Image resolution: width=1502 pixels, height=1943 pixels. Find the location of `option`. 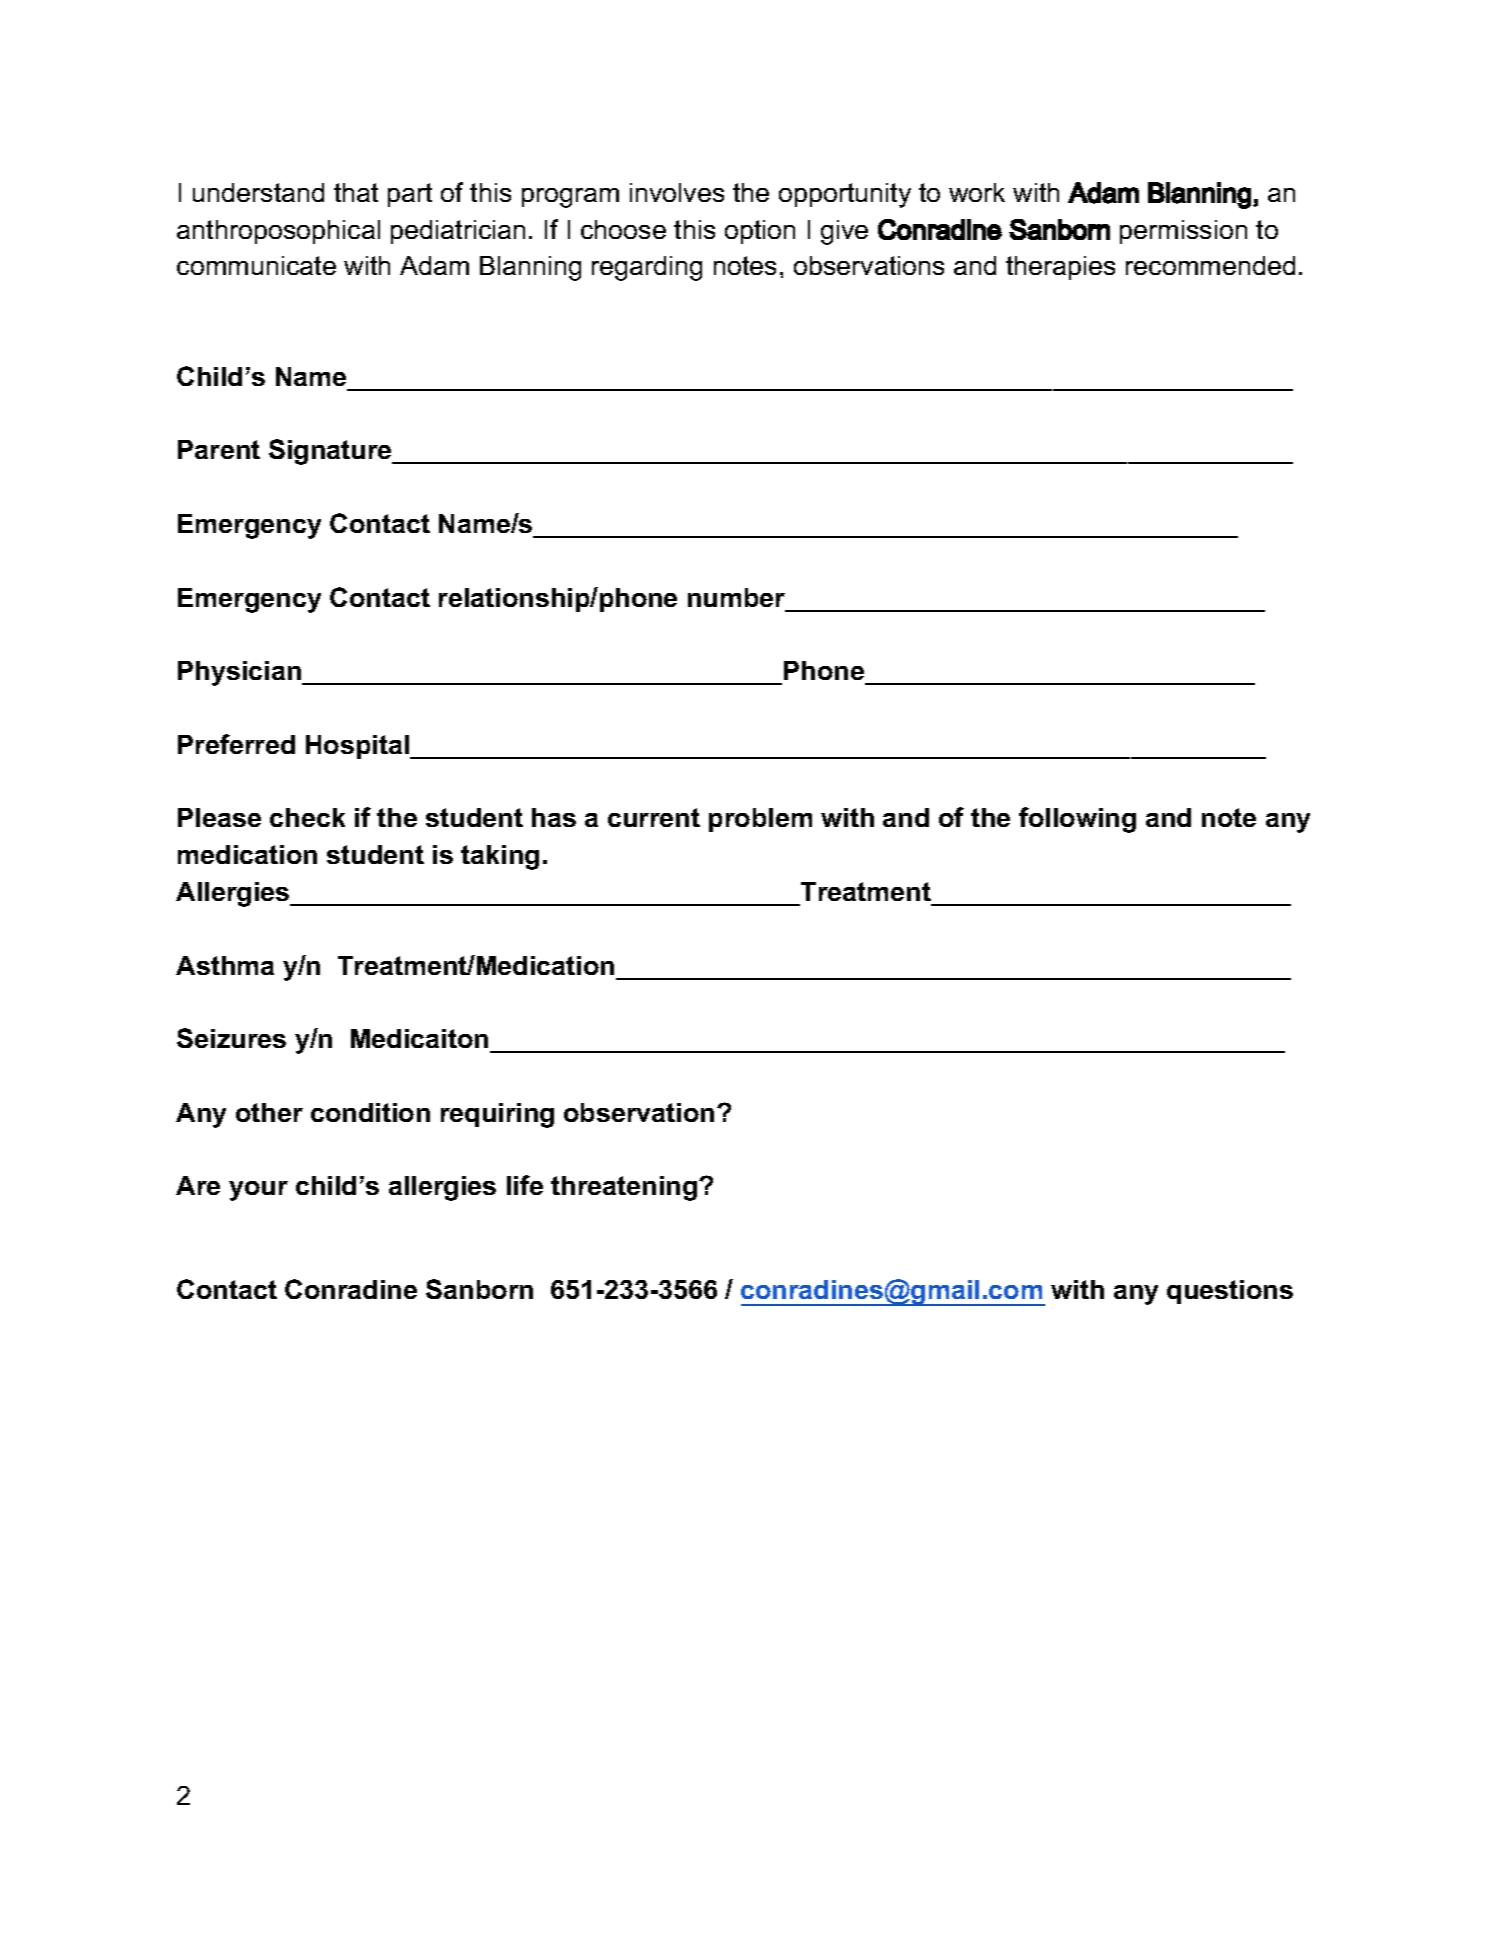

option is located at coordinates (760, 232).
